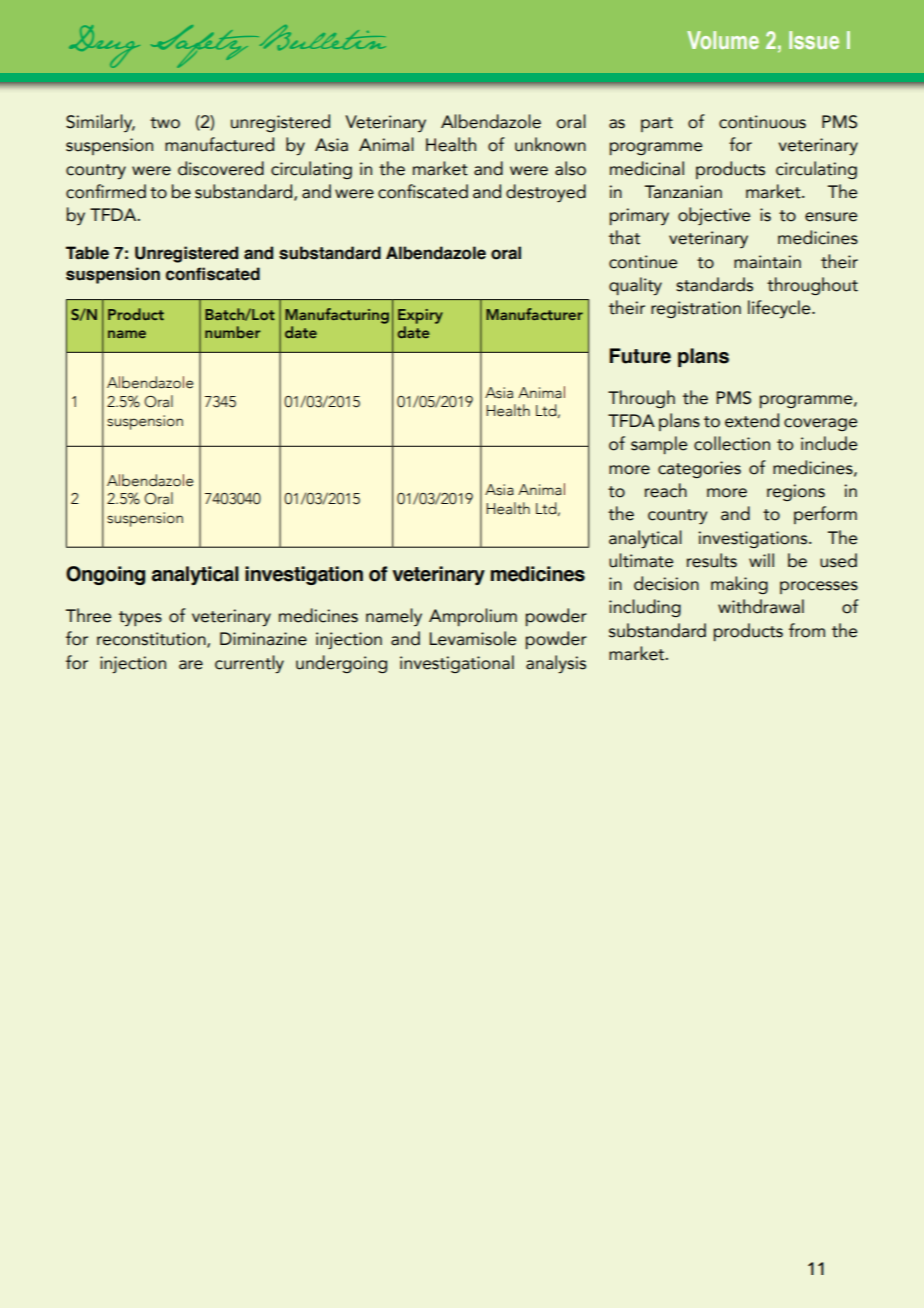 The height and width of the screenshot is (1308, 924). Describe the element at coordinates (420, 316) in the screenshot. I see `Expiry` at that location.
